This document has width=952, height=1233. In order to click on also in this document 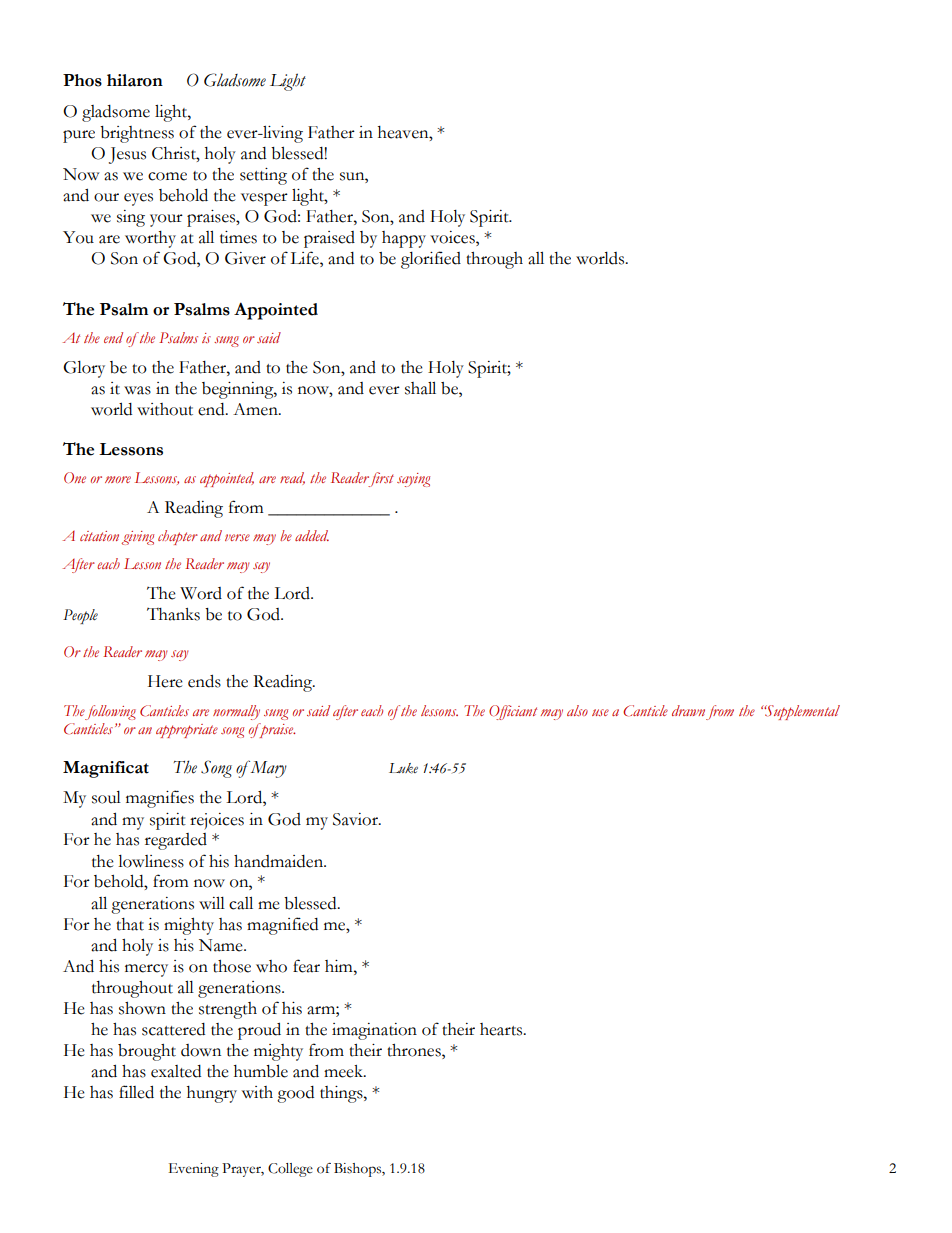, I will do `click(577, 710)`.
